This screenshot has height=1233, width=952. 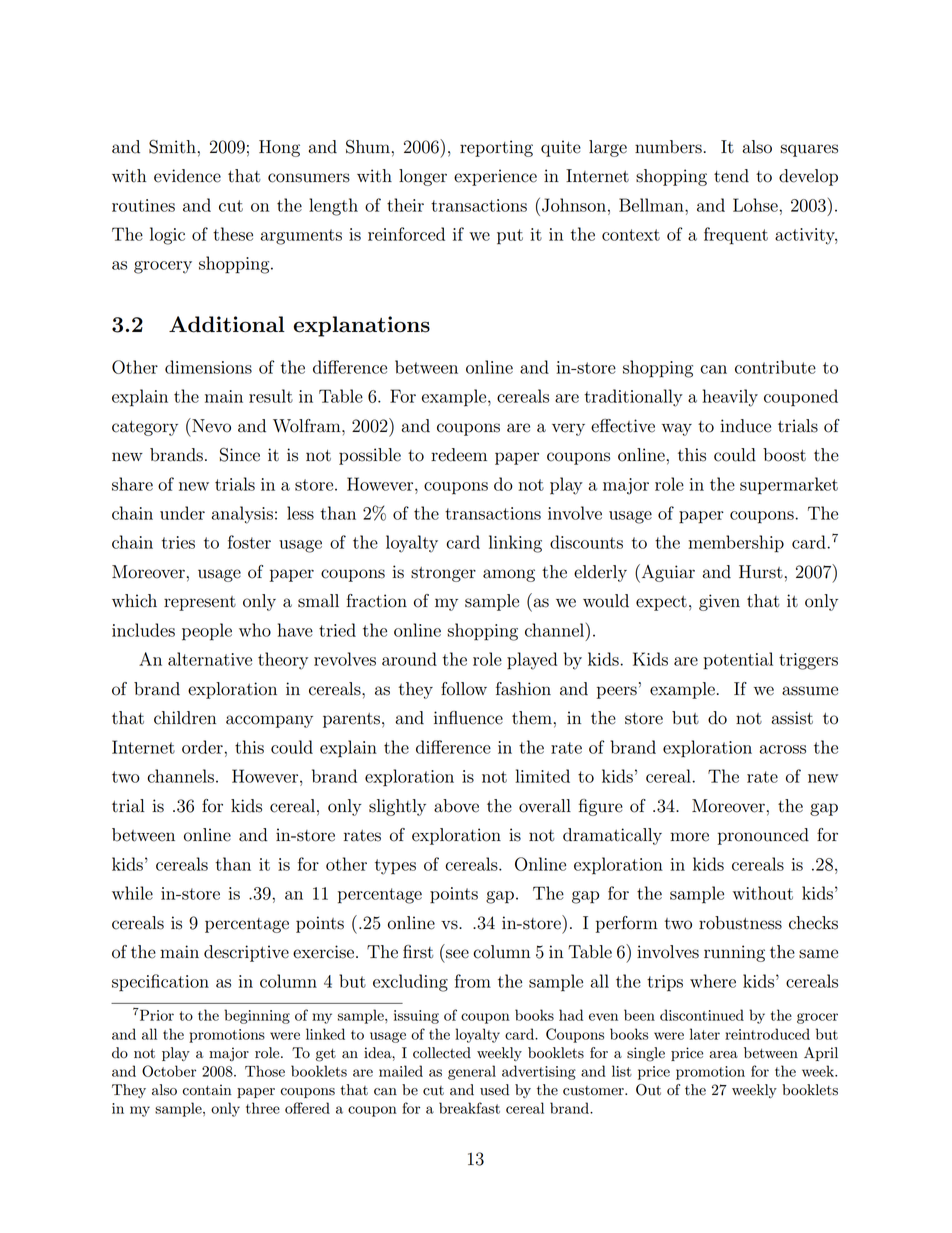 What do you see at coordinates (187, 176) in the screenshot?
I see `evidence` at bounding box center [187, 176].
